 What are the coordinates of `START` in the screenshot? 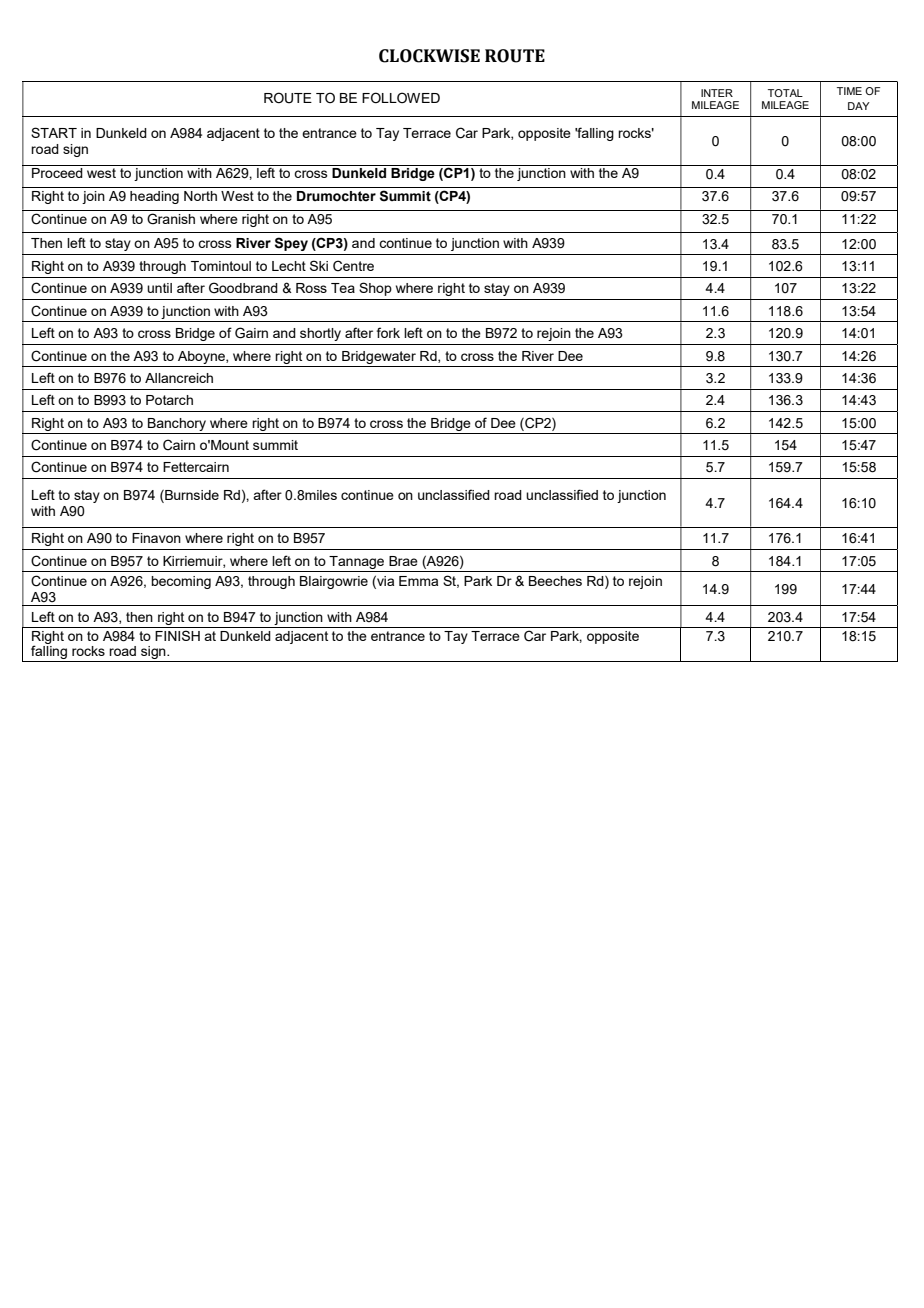 It's located at (54, 132).
